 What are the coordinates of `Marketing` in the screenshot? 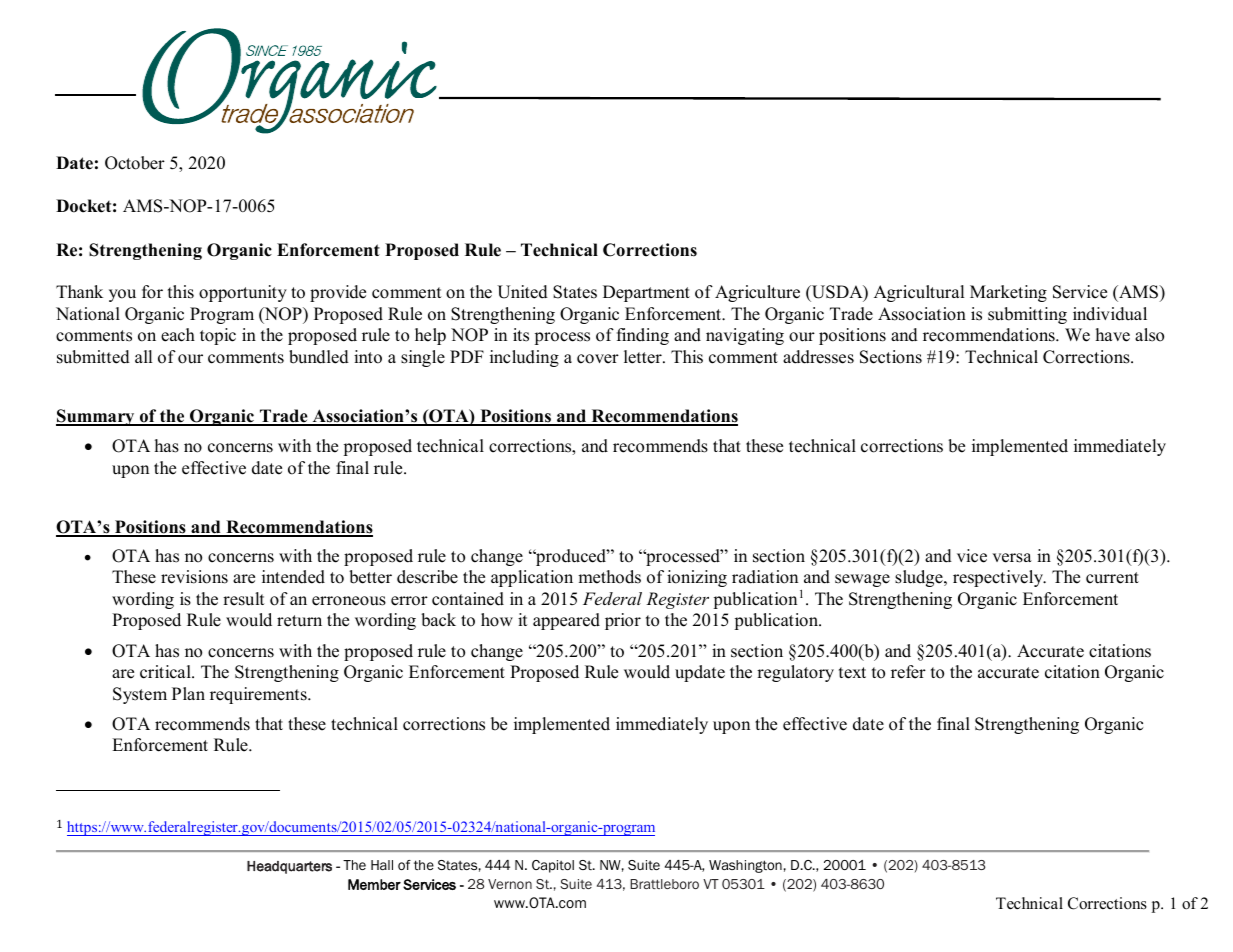 It's located at (1008, 293).
